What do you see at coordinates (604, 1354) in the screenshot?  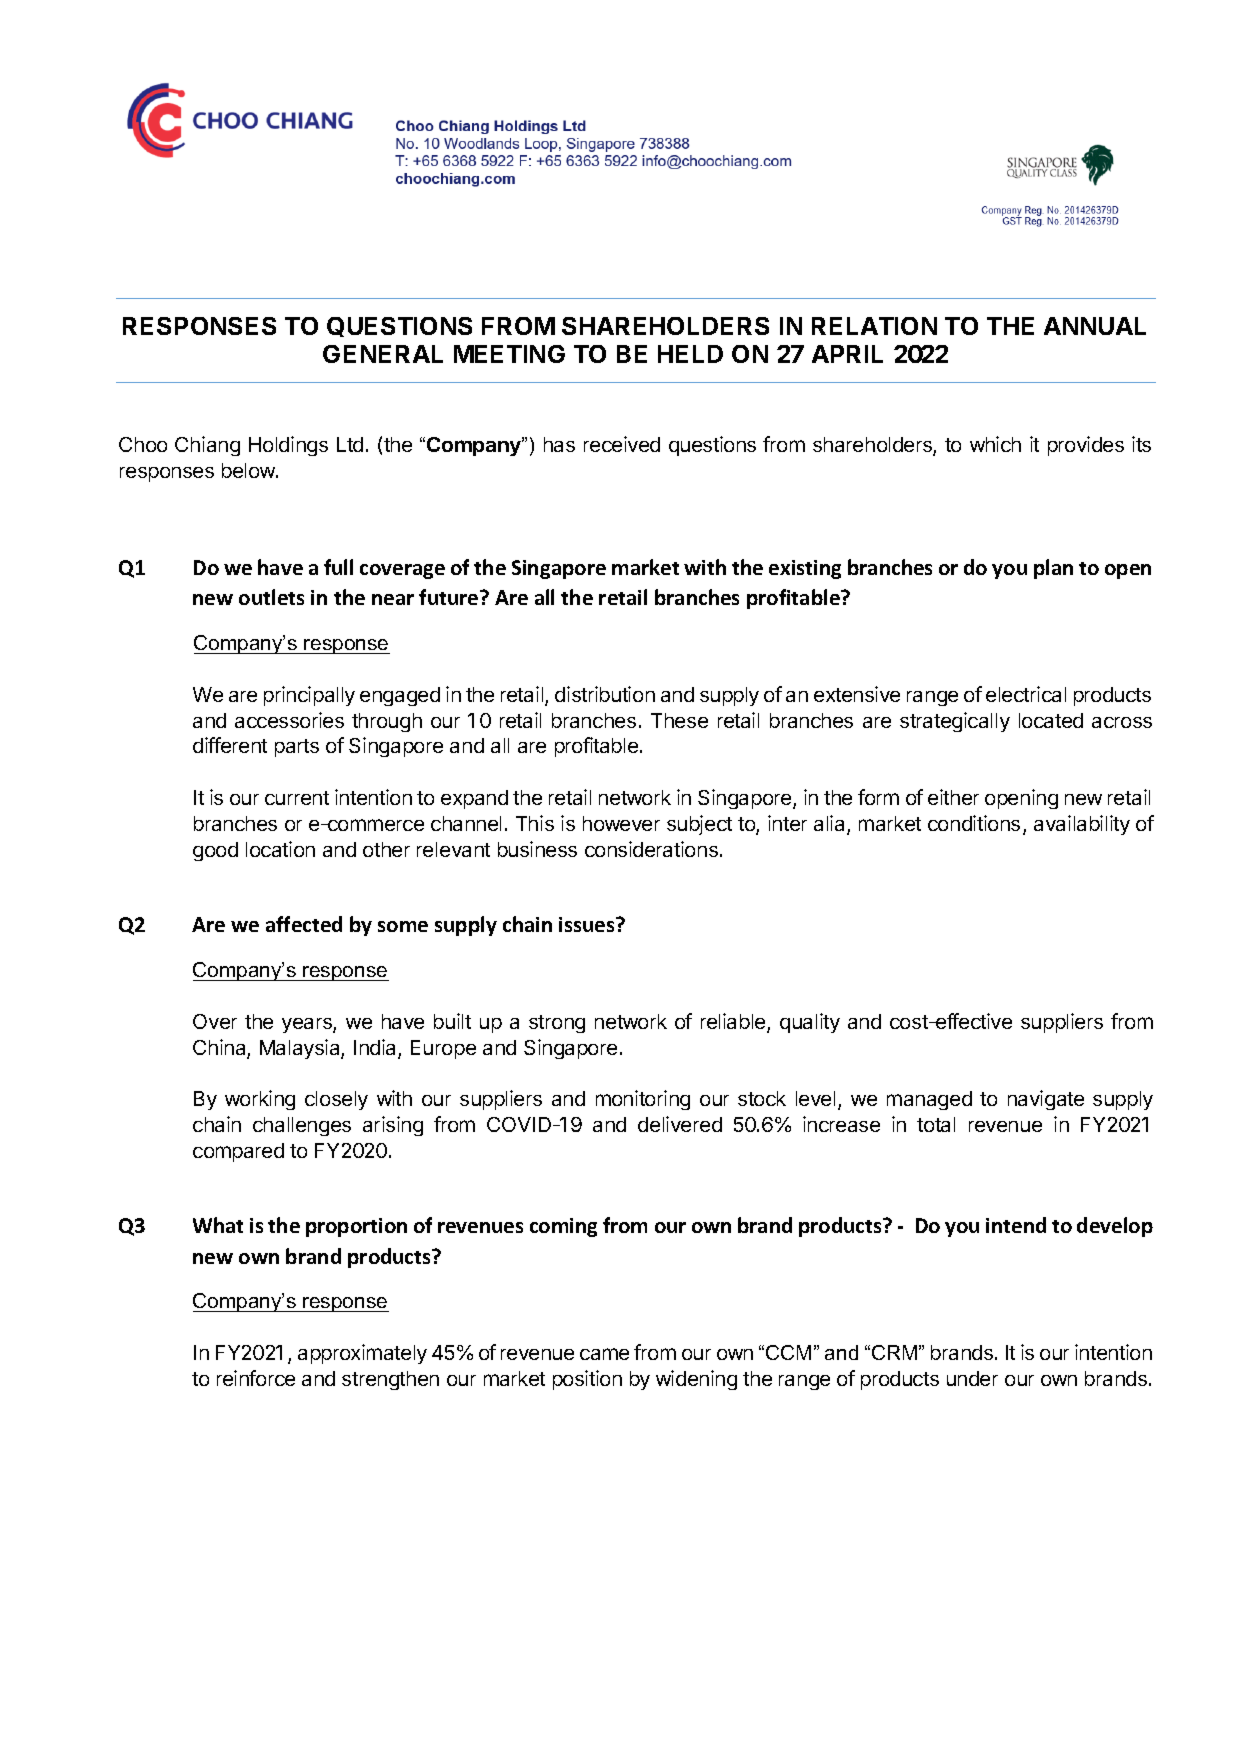 I see `came` at bounding box center [604, 1354].
